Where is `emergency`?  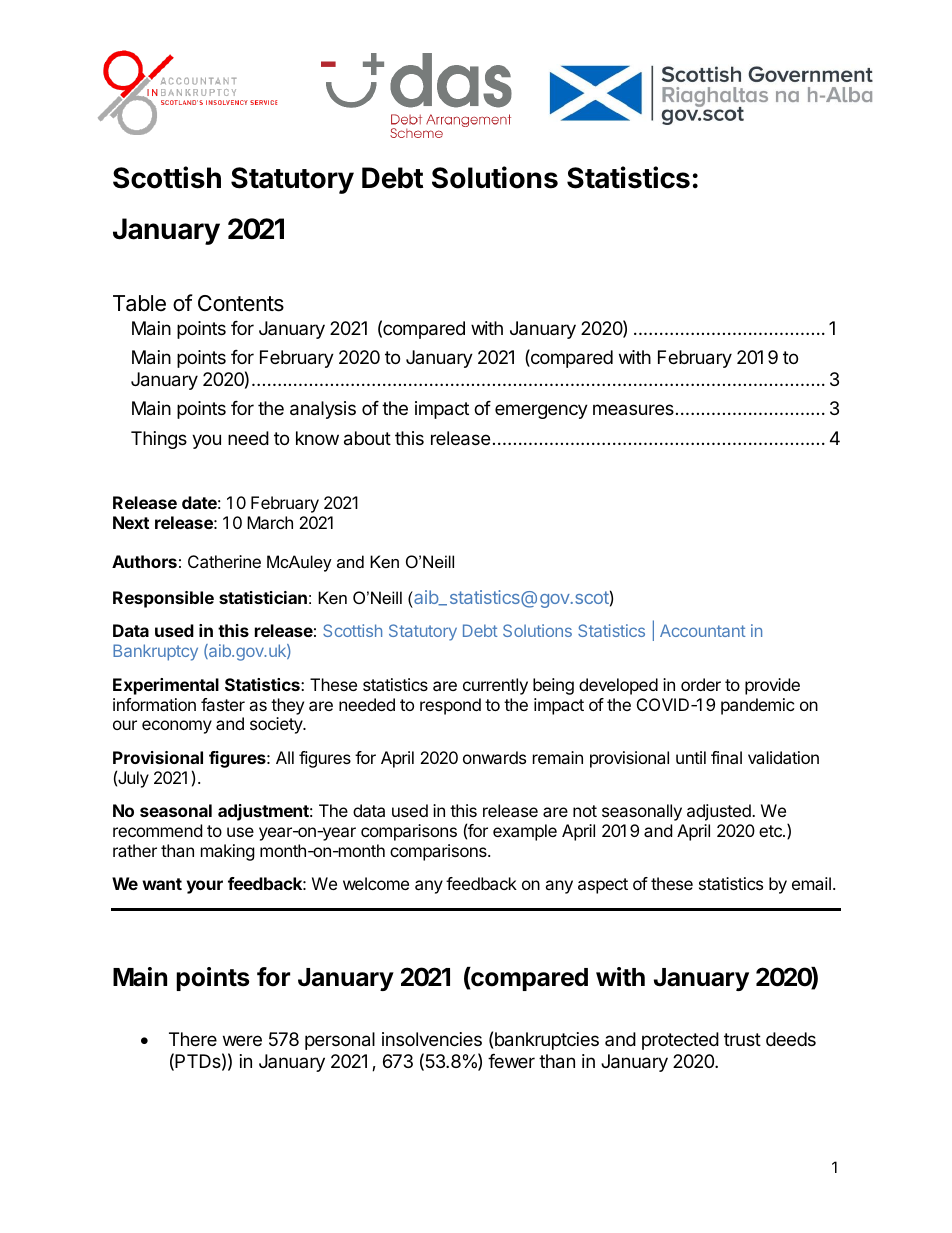
emergency is located at coordinates (541, 411).
